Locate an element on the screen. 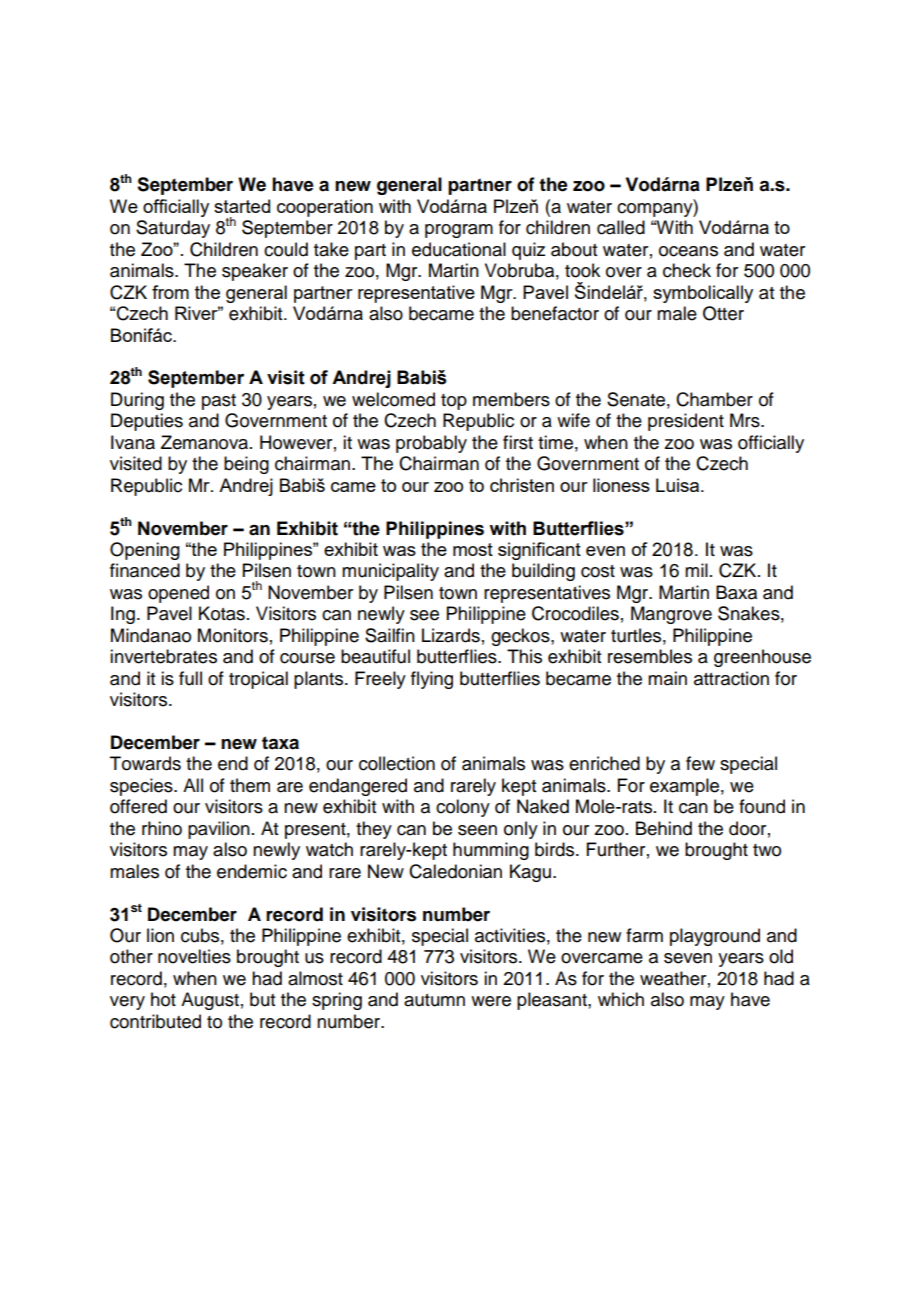 The image size is (924, 1308). oceans is located at coordinates (688, 251).
